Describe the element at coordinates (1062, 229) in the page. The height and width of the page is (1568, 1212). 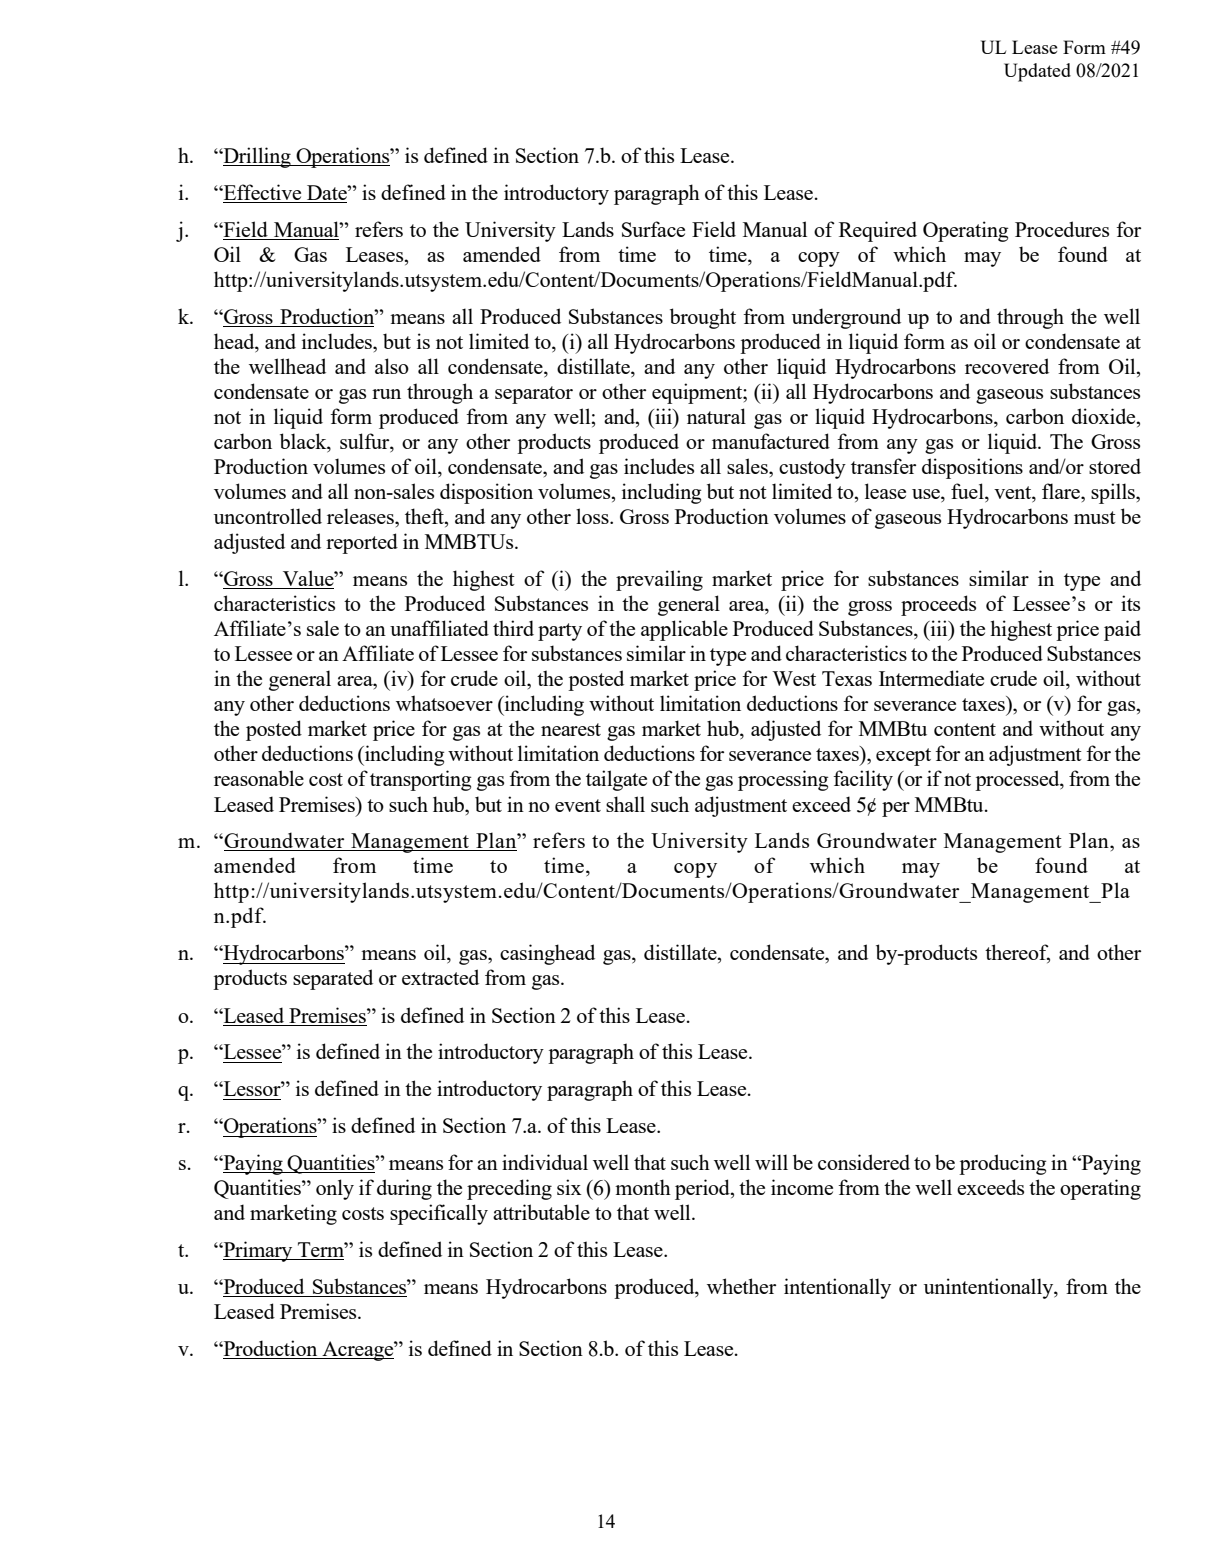
I see `Procedures` at that location.
